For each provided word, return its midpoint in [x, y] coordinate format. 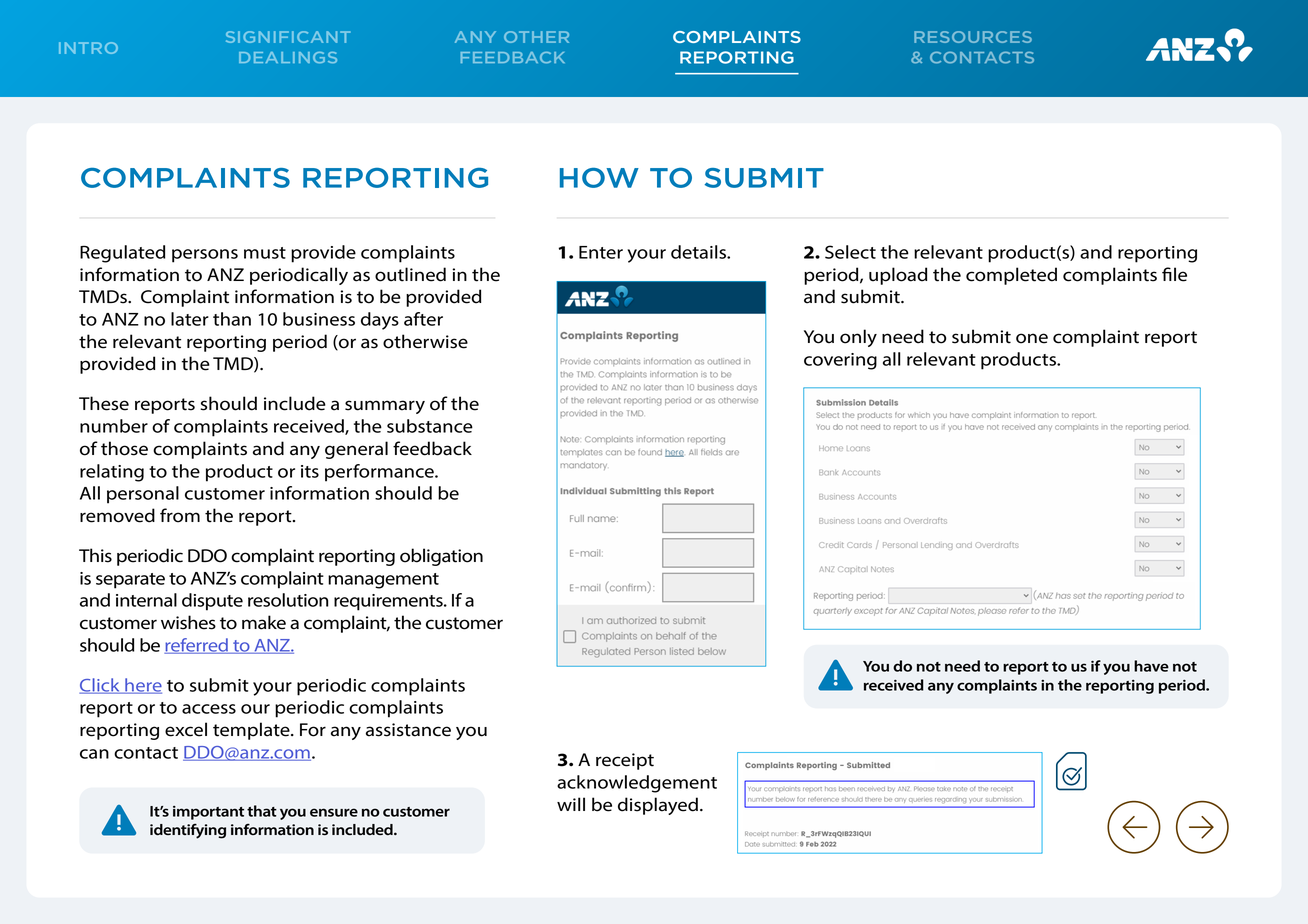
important [208, 813]
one [1032, 338]
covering [840, 361]
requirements [389, 602]
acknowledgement [637, 784]
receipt [625, 761]
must [265, 253]
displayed [658, 806]
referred [197, 646]
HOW [599, 178]
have [1151, 666]
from [180, 515]
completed [1011, 276]
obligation [441, 557]
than [232, 319]
